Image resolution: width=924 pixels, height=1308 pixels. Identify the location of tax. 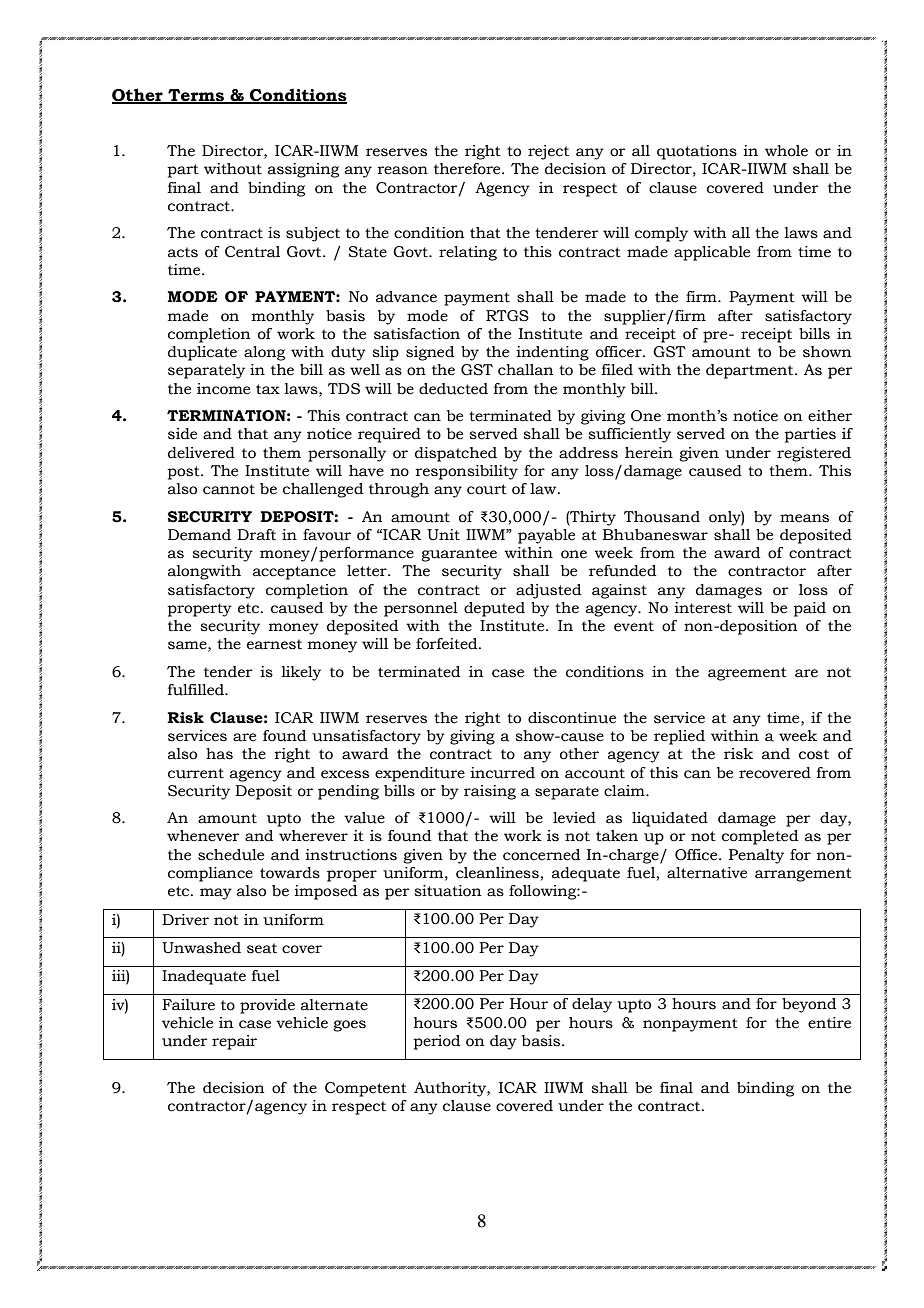
(268, 389).
